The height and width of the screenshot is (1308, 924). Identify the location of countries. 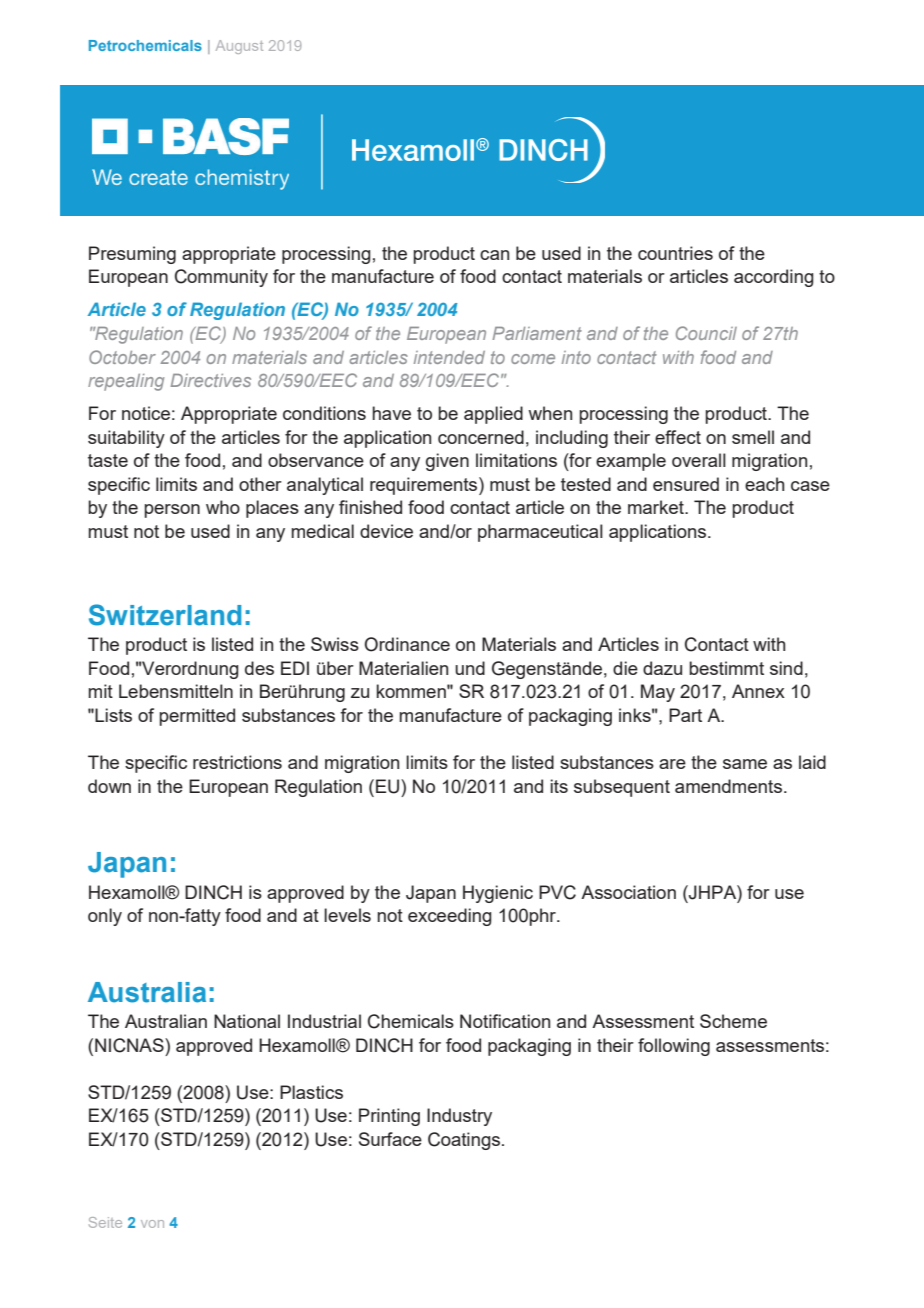
(675, 253).
